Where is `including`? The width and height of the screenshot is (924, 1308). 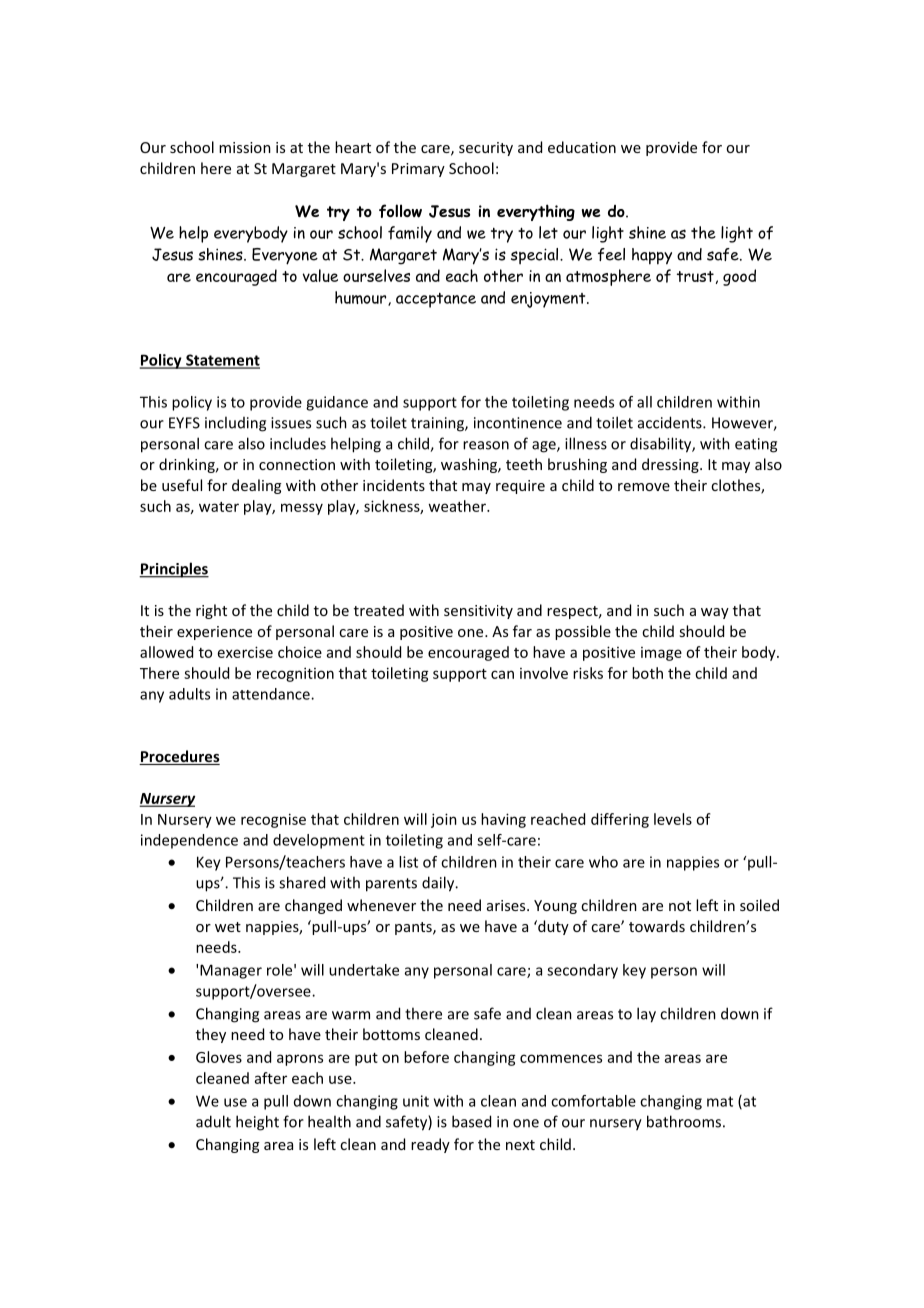 including is located at coordinates (235, 424).
